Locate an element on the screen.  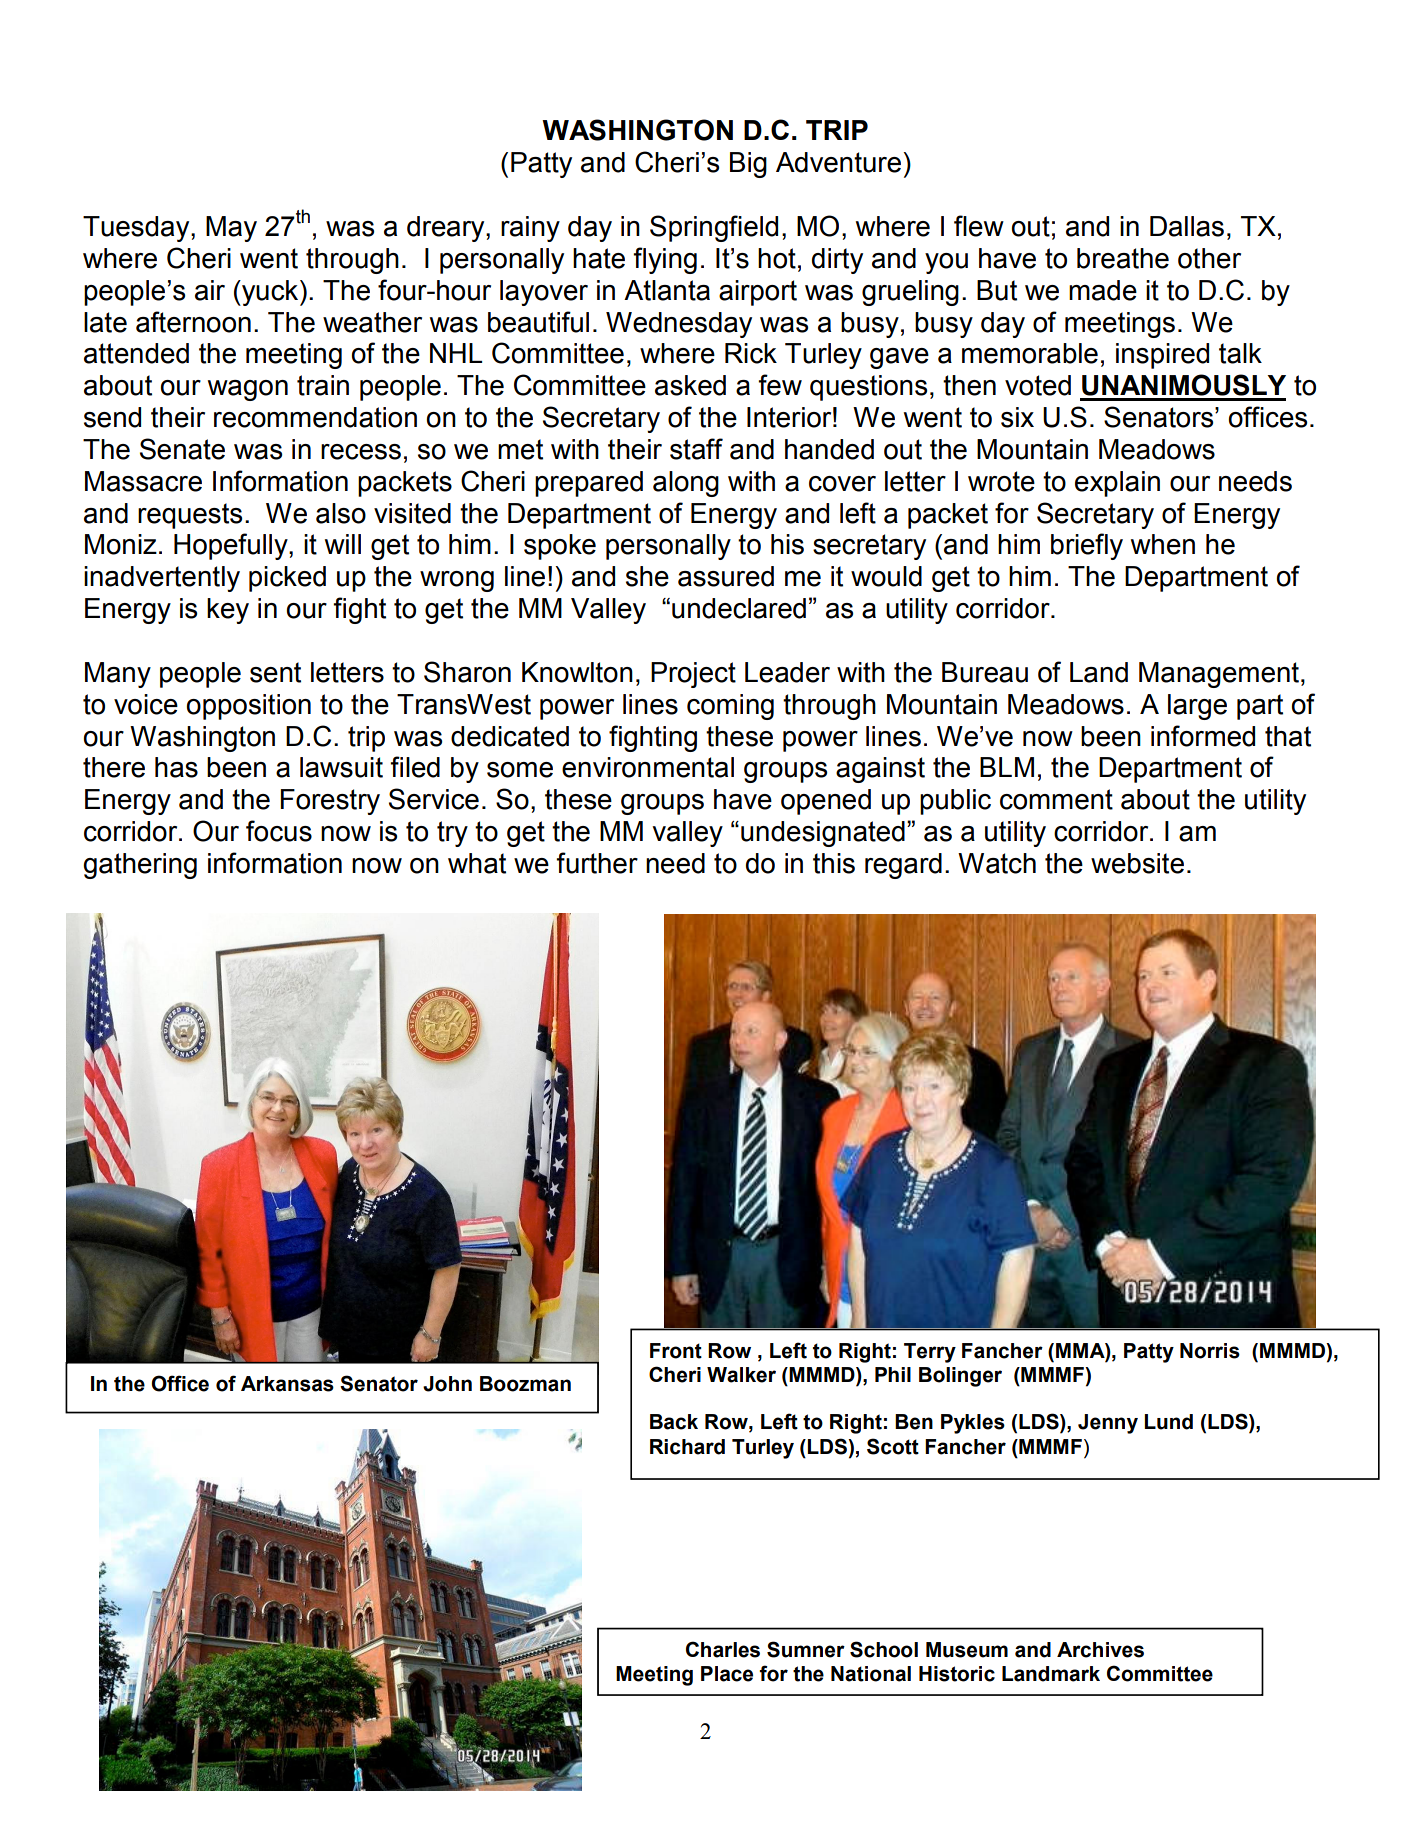
Project is located at coordinates (693, 675).
